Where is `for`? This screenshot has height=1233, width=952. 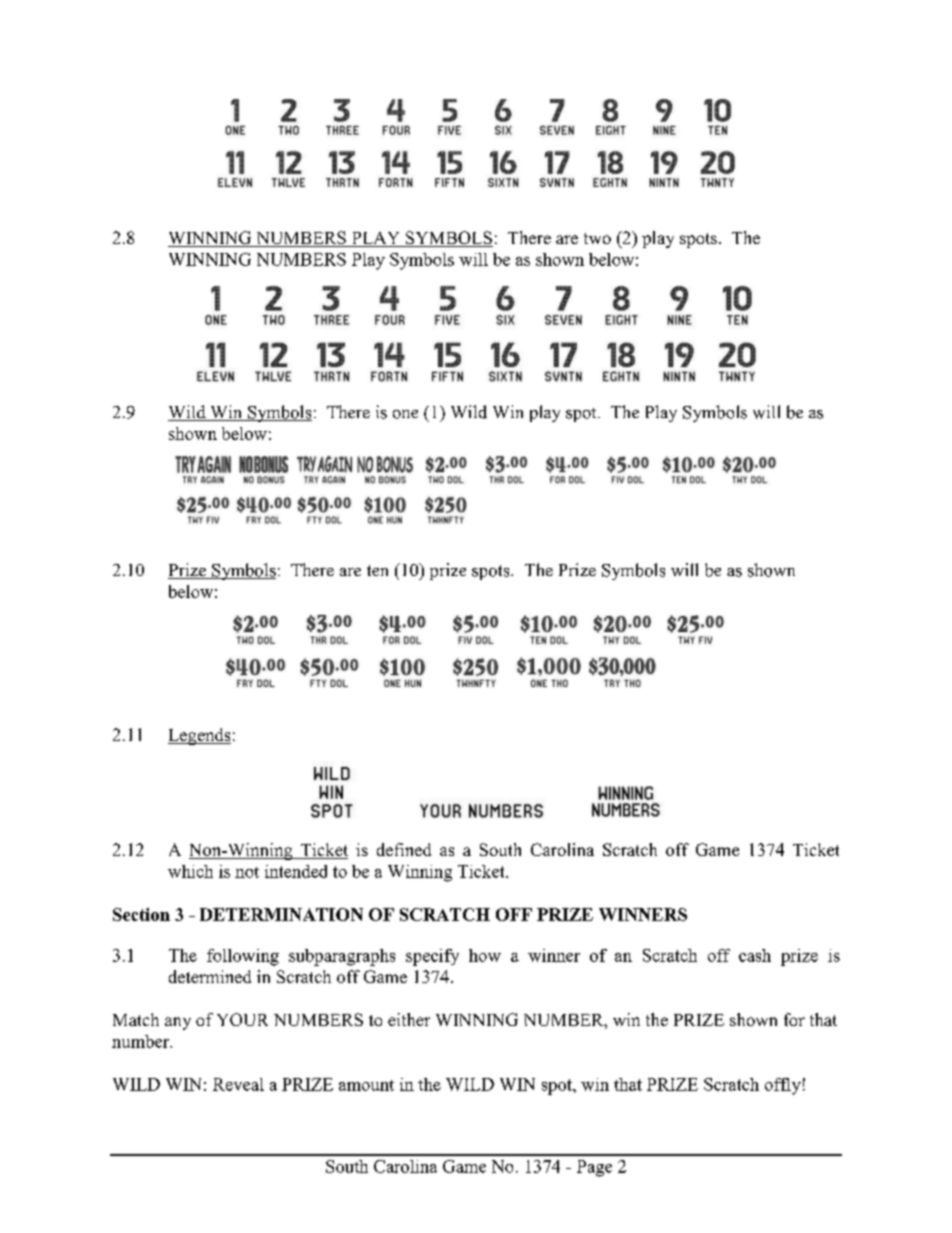 for is located at coordinates (794, 1019).
